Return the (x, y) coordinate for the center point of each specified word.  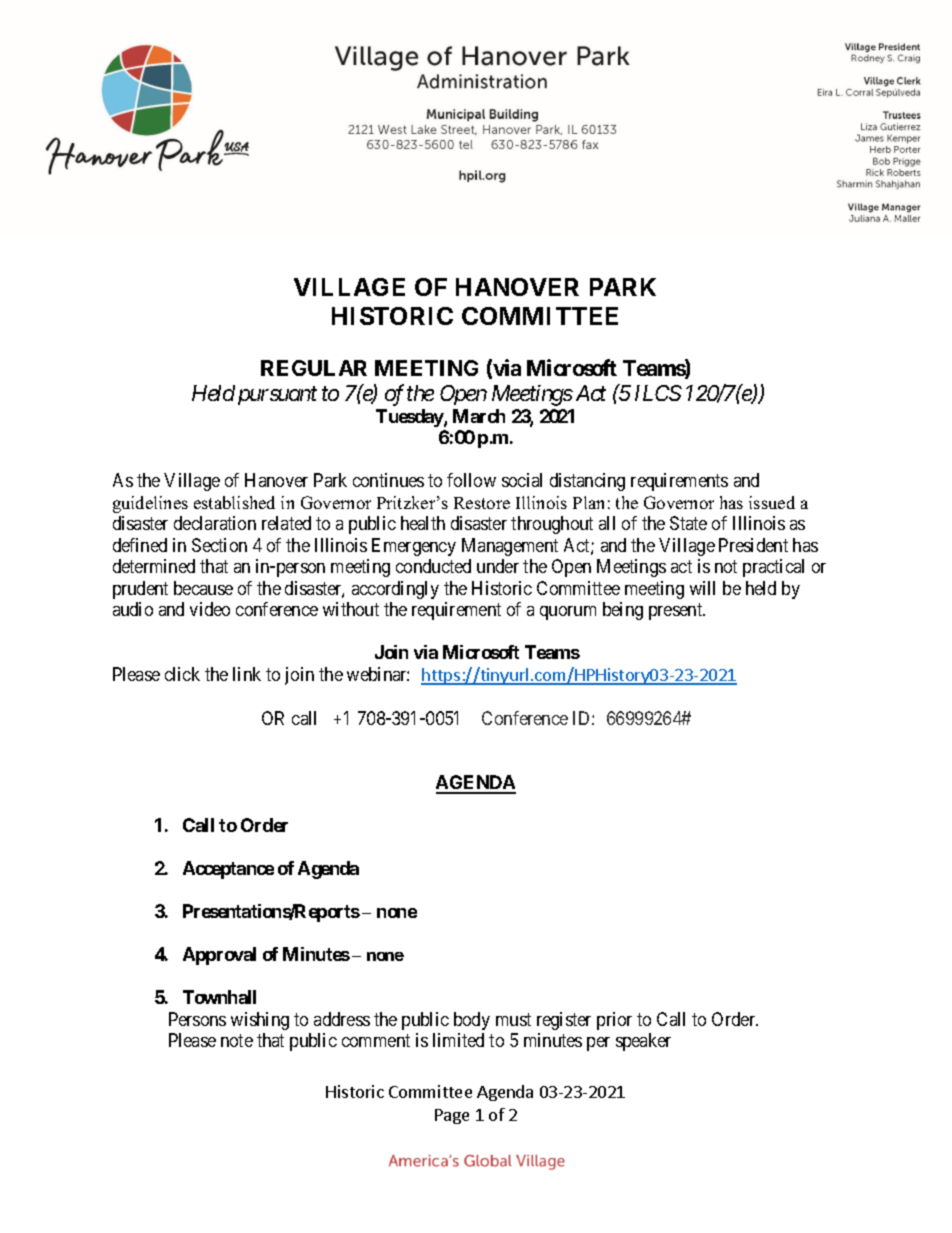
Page (452, 1116)
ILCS (658, 393)
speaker (643, 1042)
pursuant (277, 396)
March (479, 416)
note (237, 1040)
